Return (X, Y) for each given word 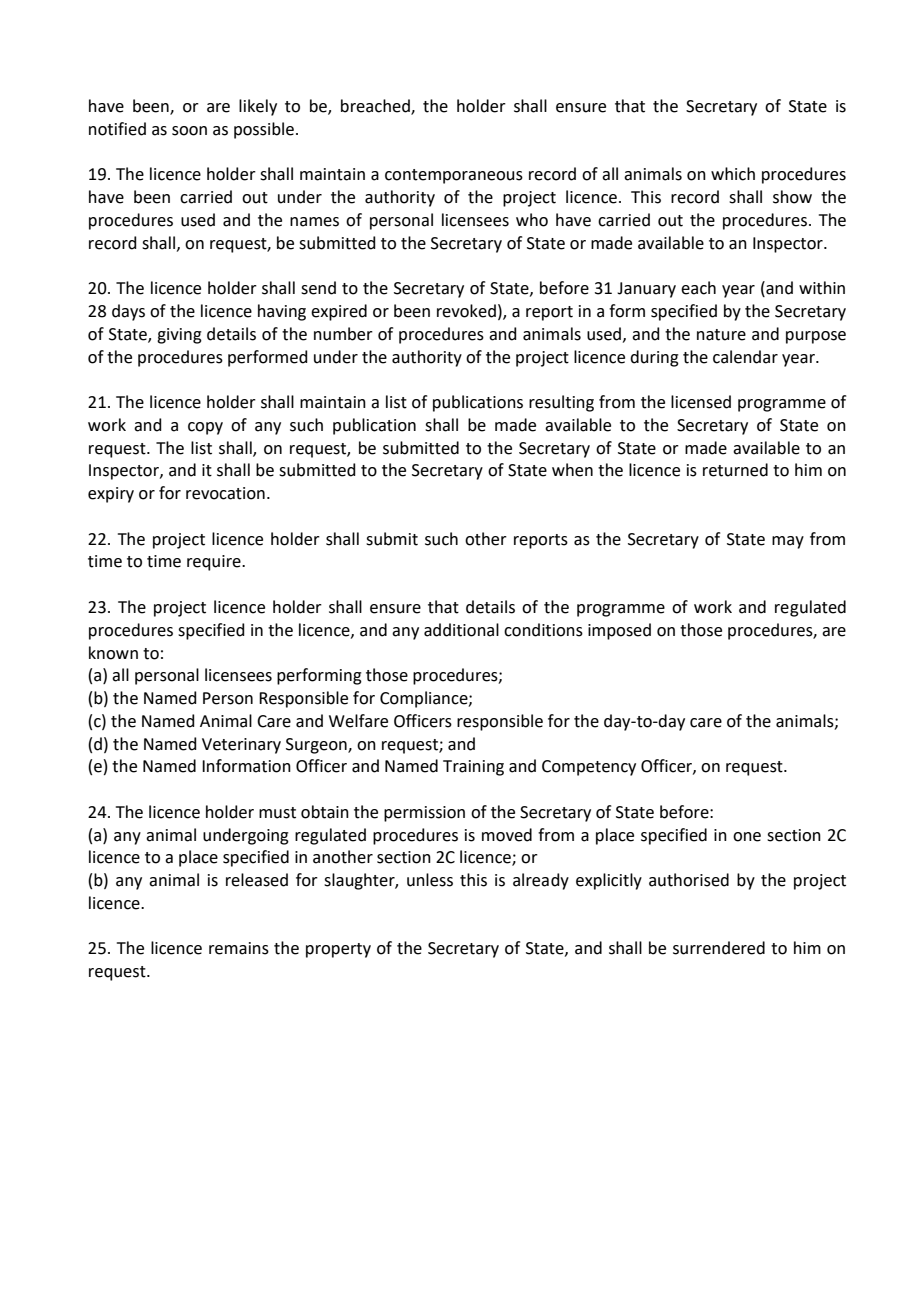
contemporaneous (454, 176)
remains (239, 948)
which (733, 174)
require (215, 563)
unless (430, 880)
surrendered (719, 948)
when (572, 470)
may (788, 542)
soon (189, 131)
